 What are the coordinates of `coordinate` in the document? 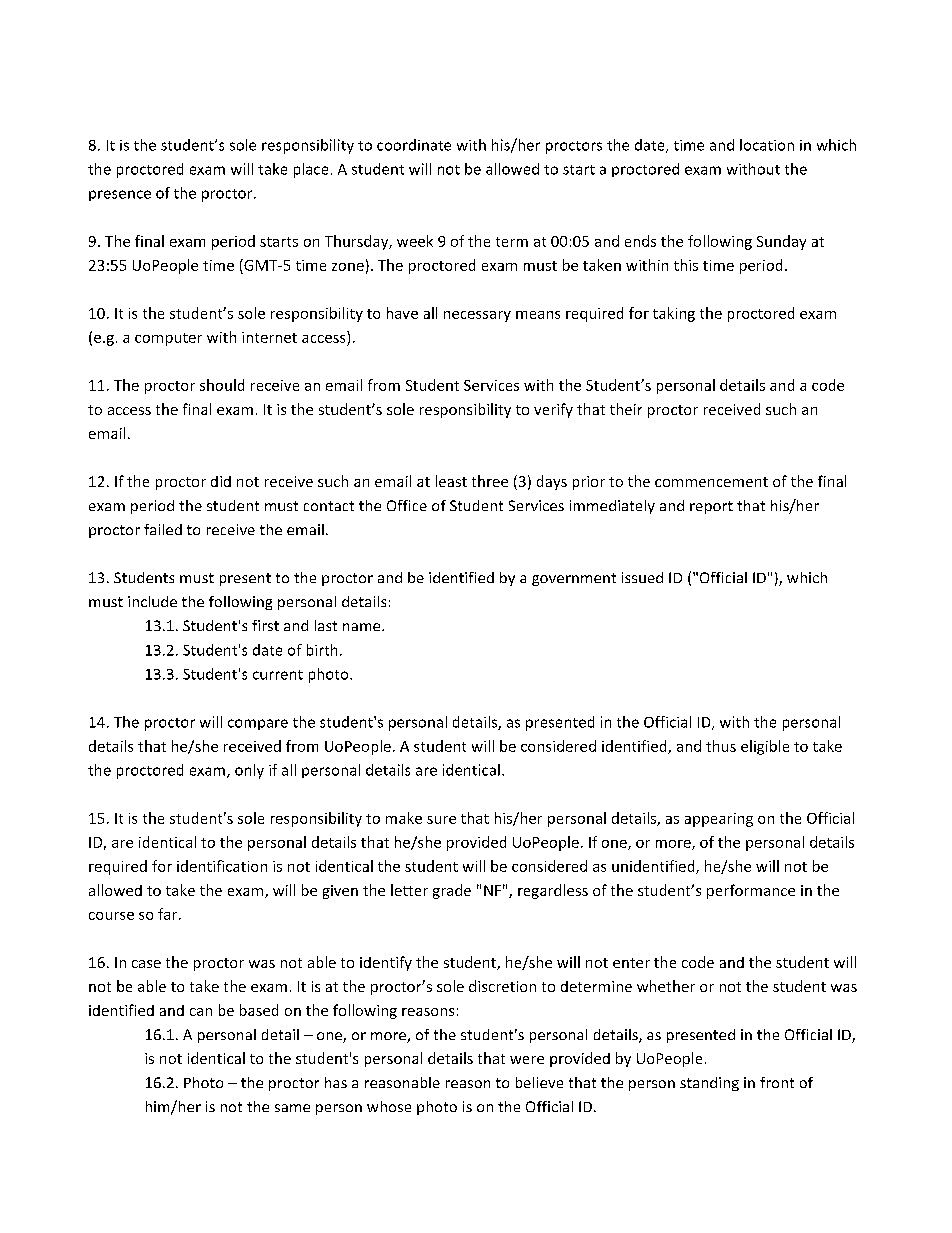 It's located at (414, 145).
